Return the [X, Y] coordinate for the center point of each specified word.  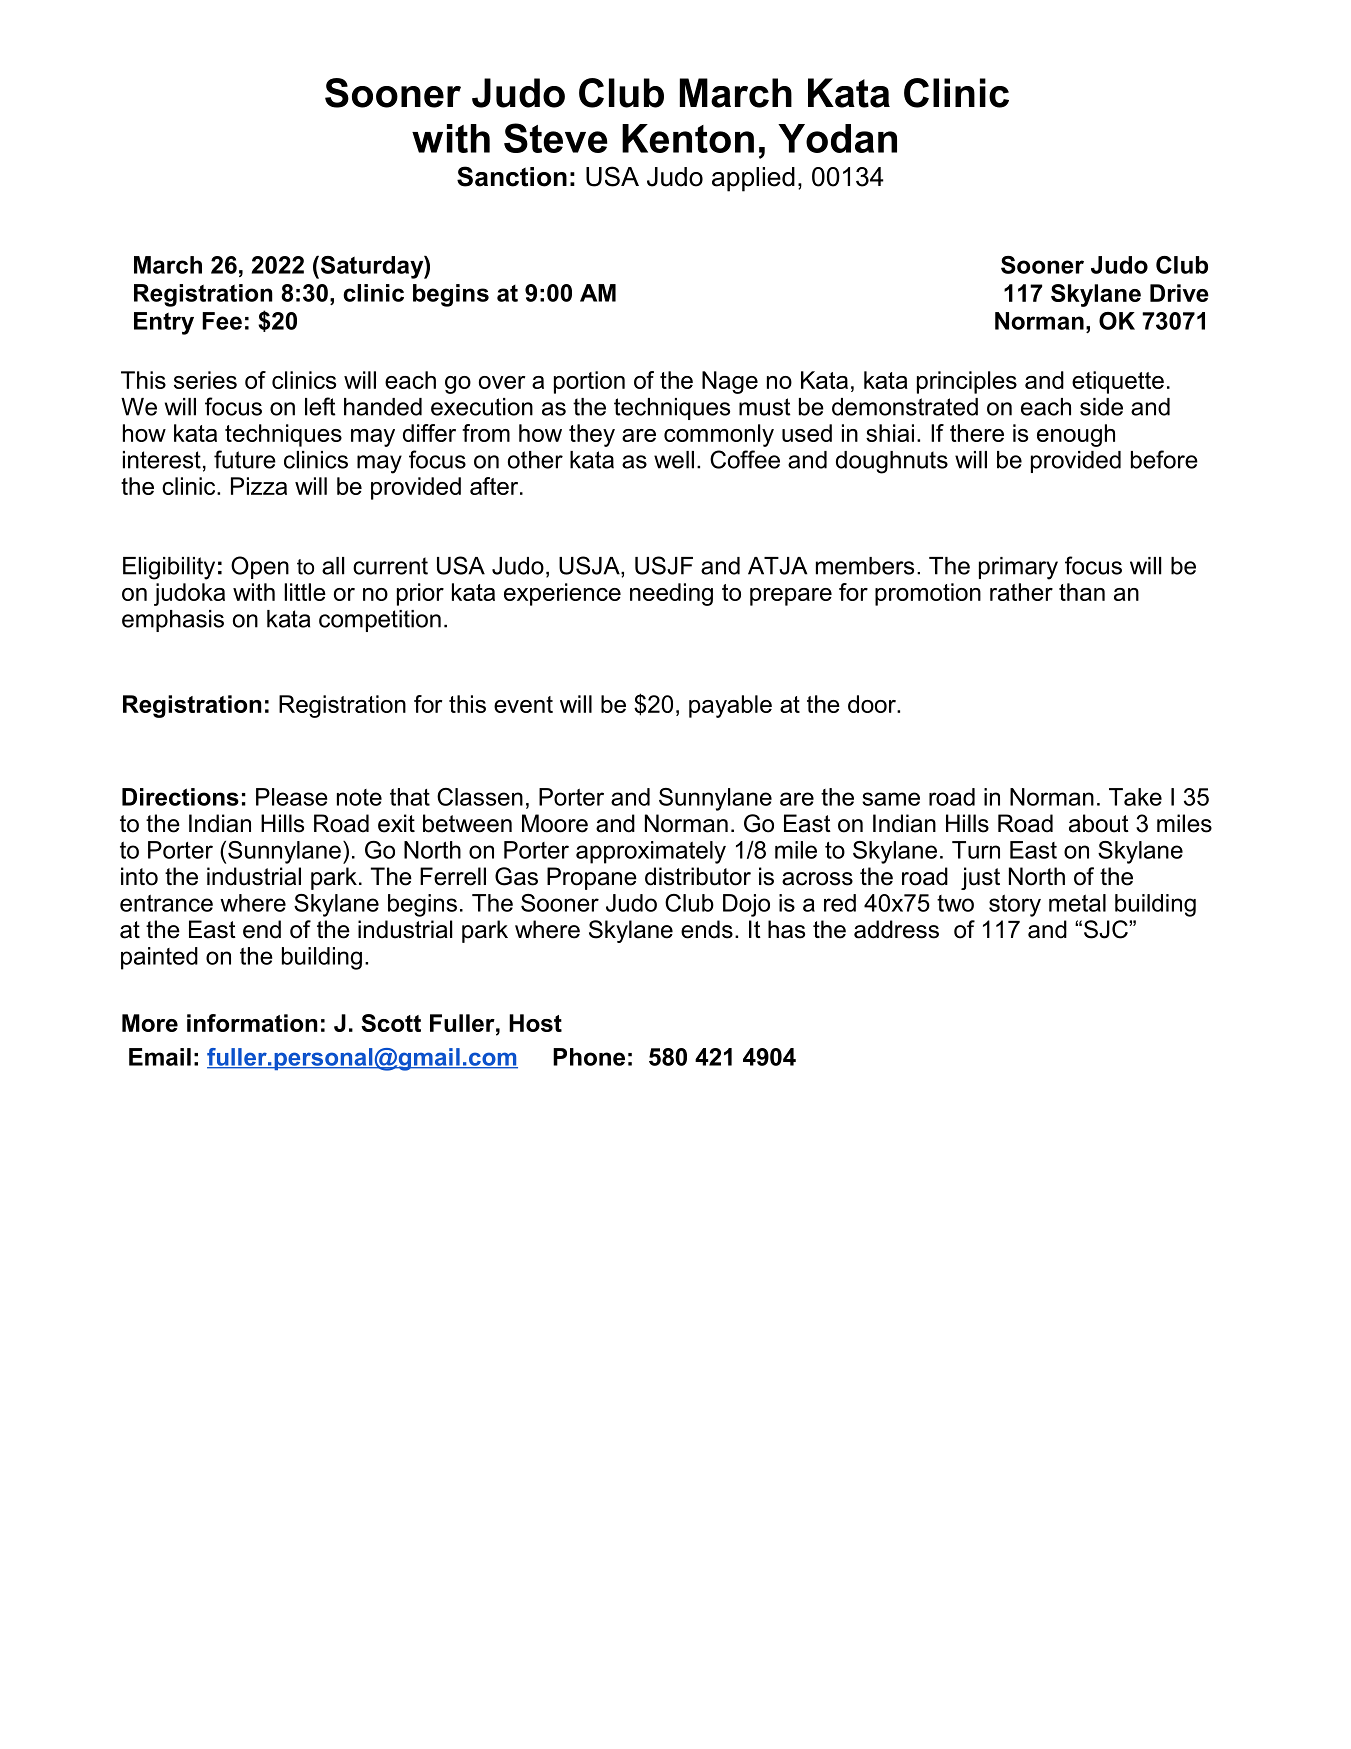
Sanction [512, 176]
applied [753, 179]
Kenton [688, 138]
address [896, 929]
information [252, 1023]
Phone [589, 1057]
